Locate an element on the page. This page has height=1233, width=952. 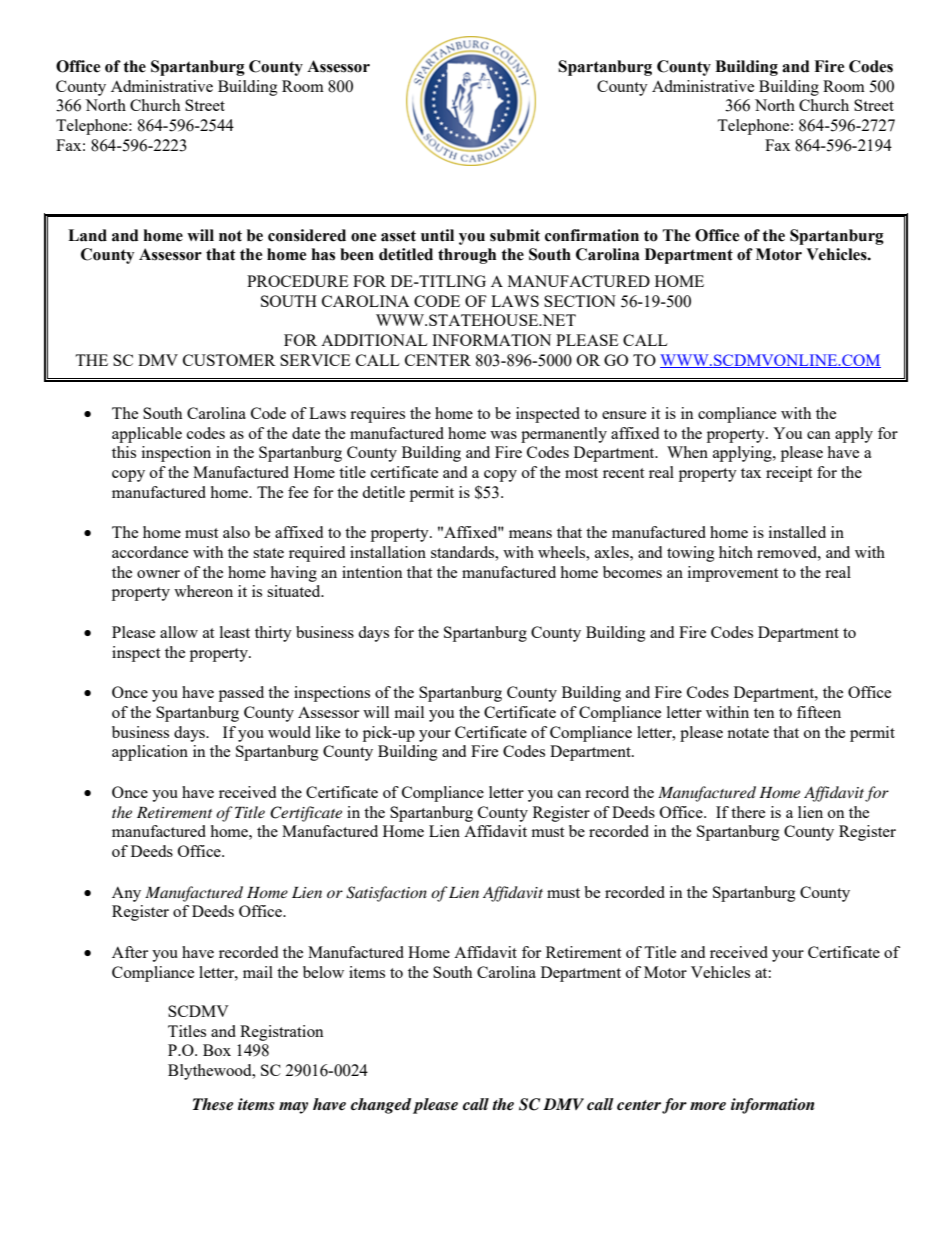
notate is located at coordinates (748, 733).
